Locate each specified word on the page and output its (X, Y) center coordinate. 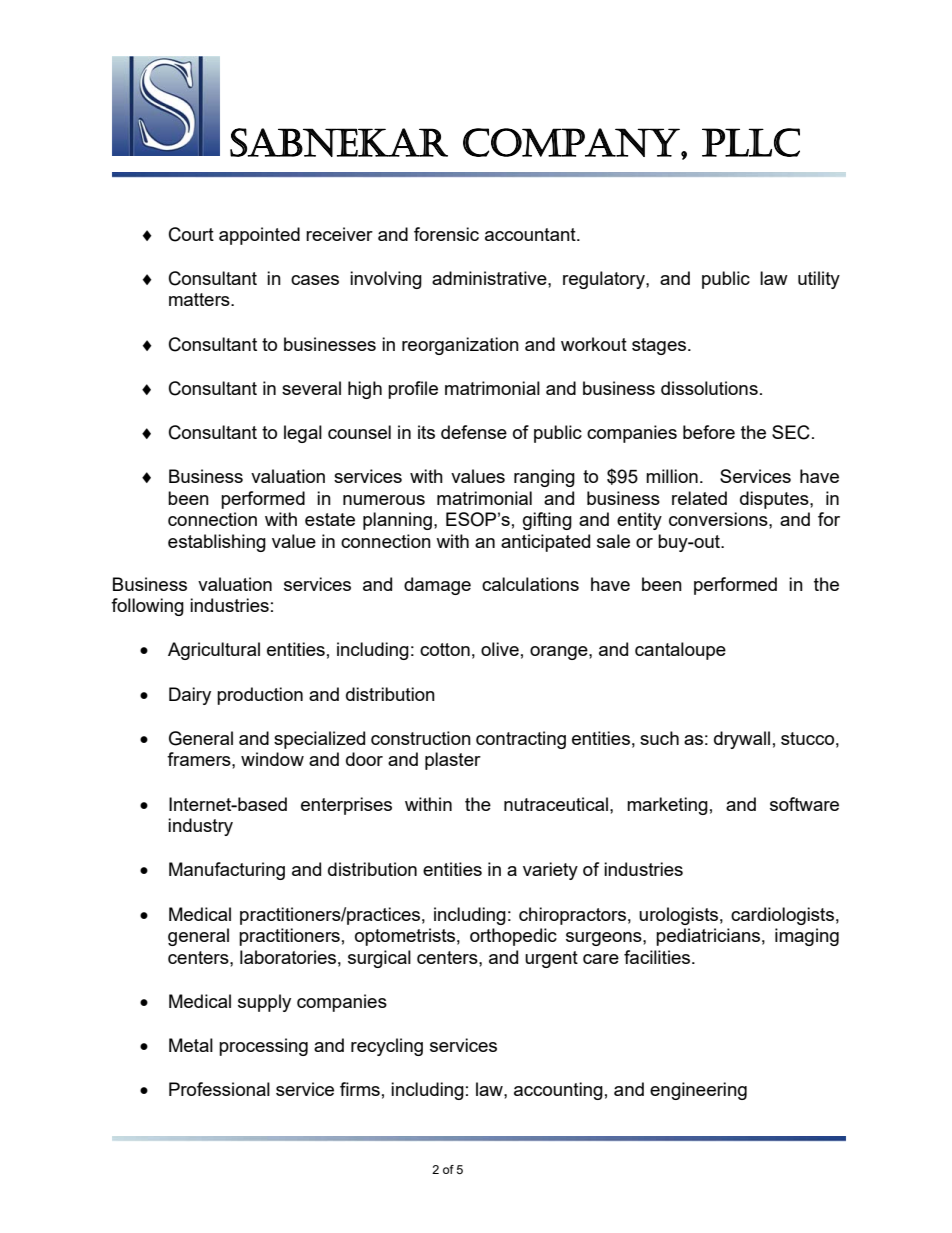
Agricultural (214, 651)
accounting (558, 1091)
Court (191, 234)
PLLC (751, 142)
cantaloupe (680, 651)
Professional (219, 1089)
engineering (698, 1091)
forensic (446, 234)
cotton (445, 649)
